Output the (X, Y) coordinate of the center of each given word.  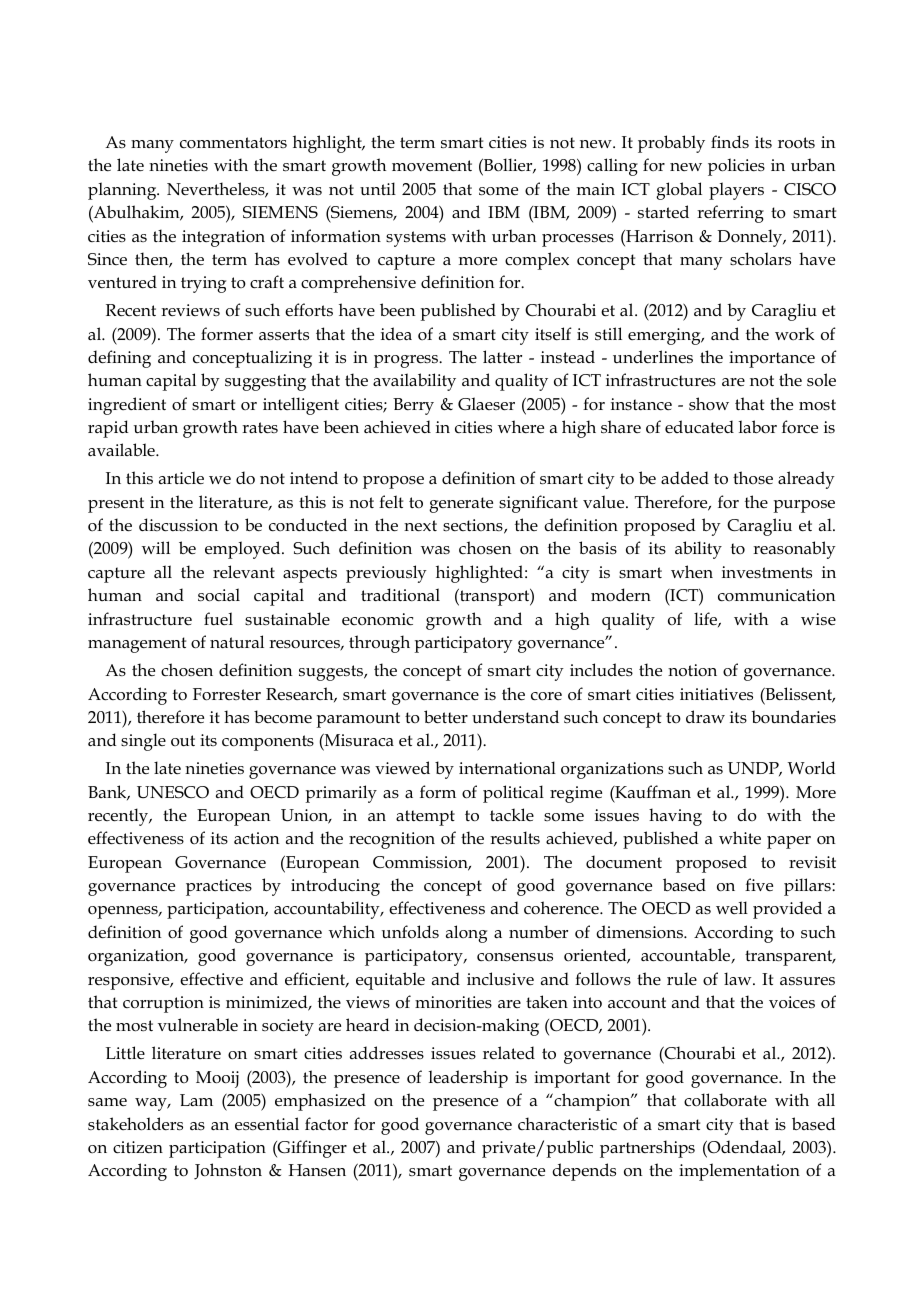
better (446, 717)
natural (237, 642)
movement (432, 166)
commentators (233, 143)
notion (692, 670)
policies (736, 167)
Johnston (228, 1171)
